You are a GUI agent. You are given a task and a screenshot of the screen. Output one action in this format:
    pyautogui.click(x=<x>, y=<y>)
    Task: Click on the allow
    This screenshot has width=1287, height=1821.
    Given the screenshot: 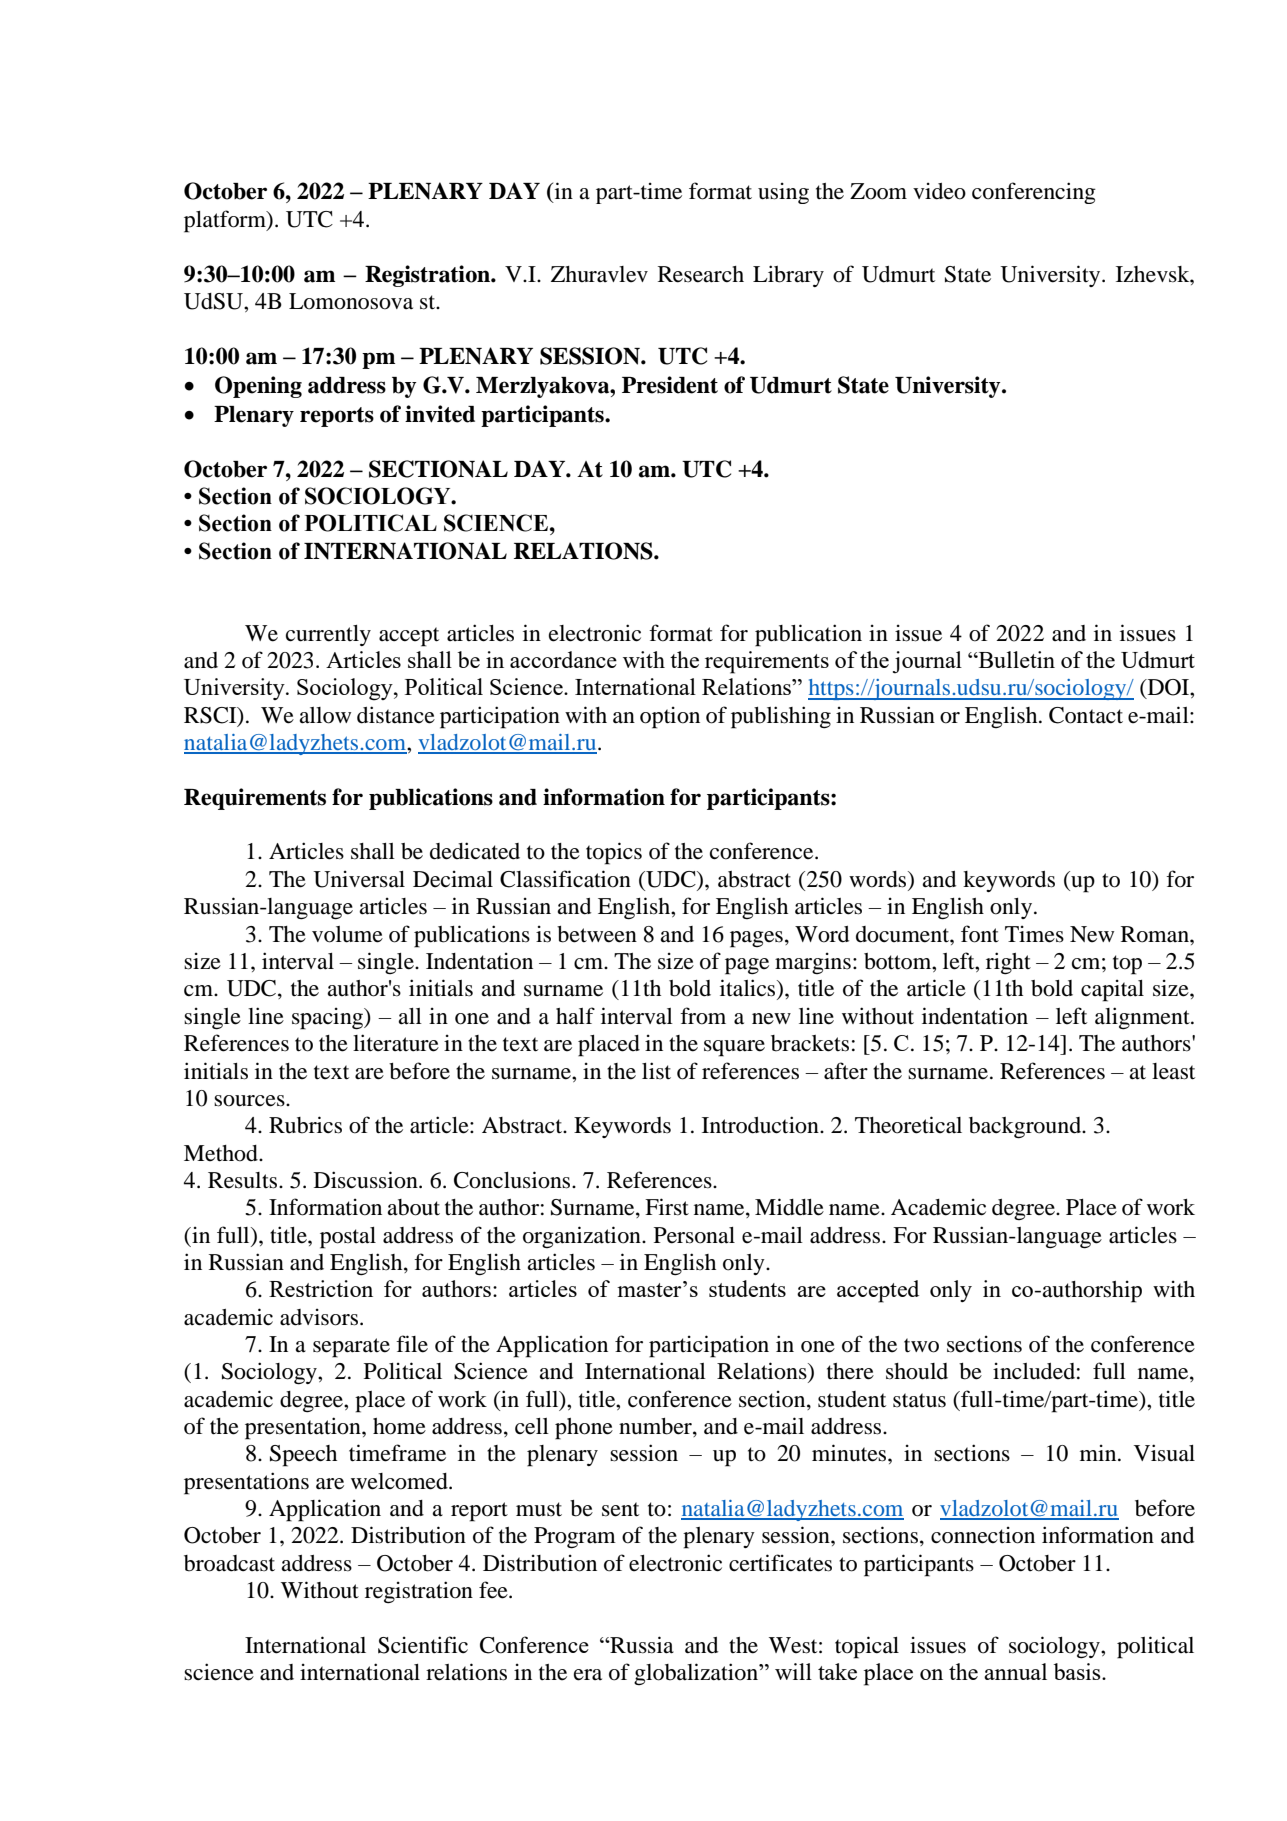 What is the action you would take?
    pyautogui.click(x=325, y=715)
